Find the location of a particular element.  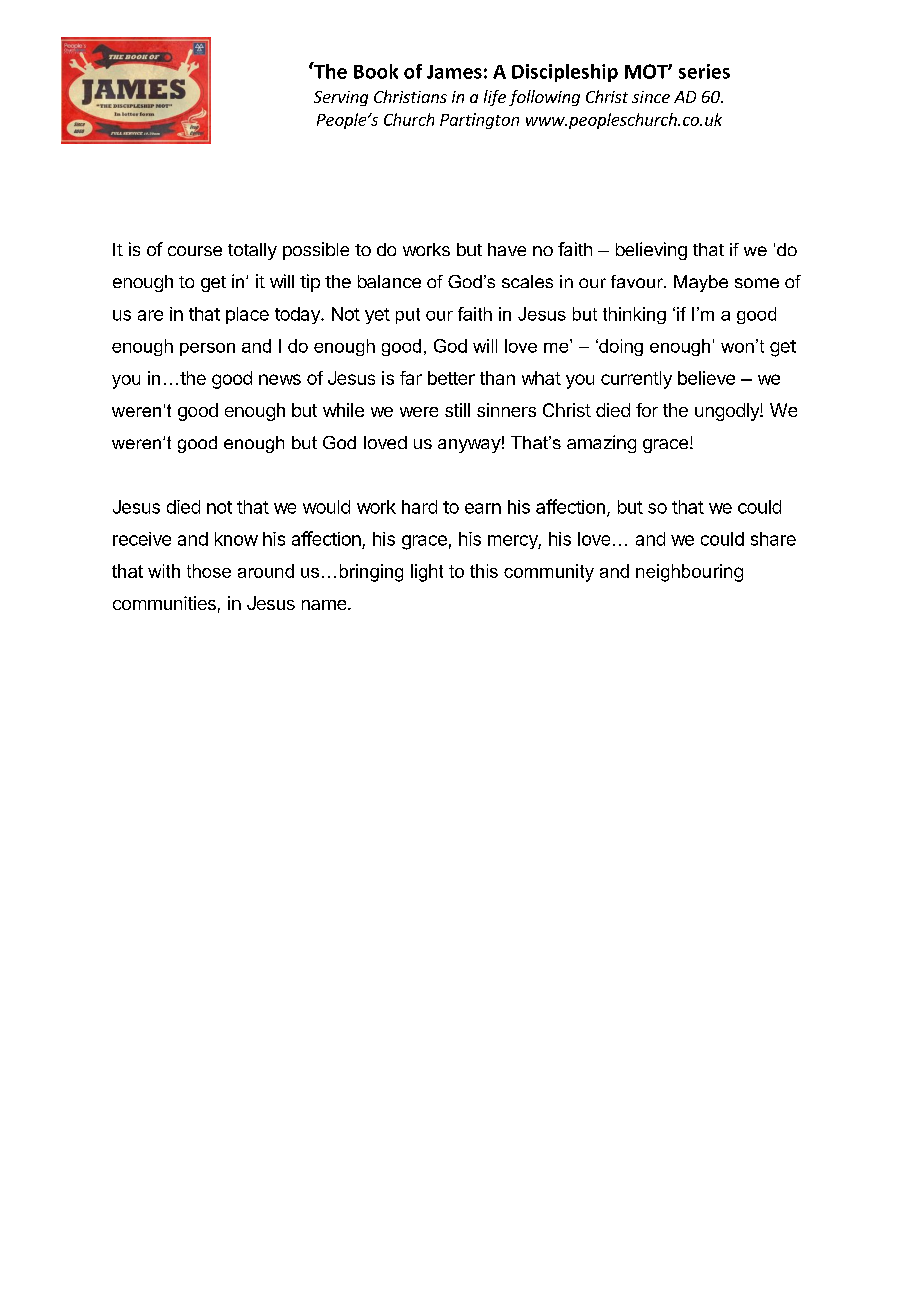

James is located at coordinates (454, 72).
